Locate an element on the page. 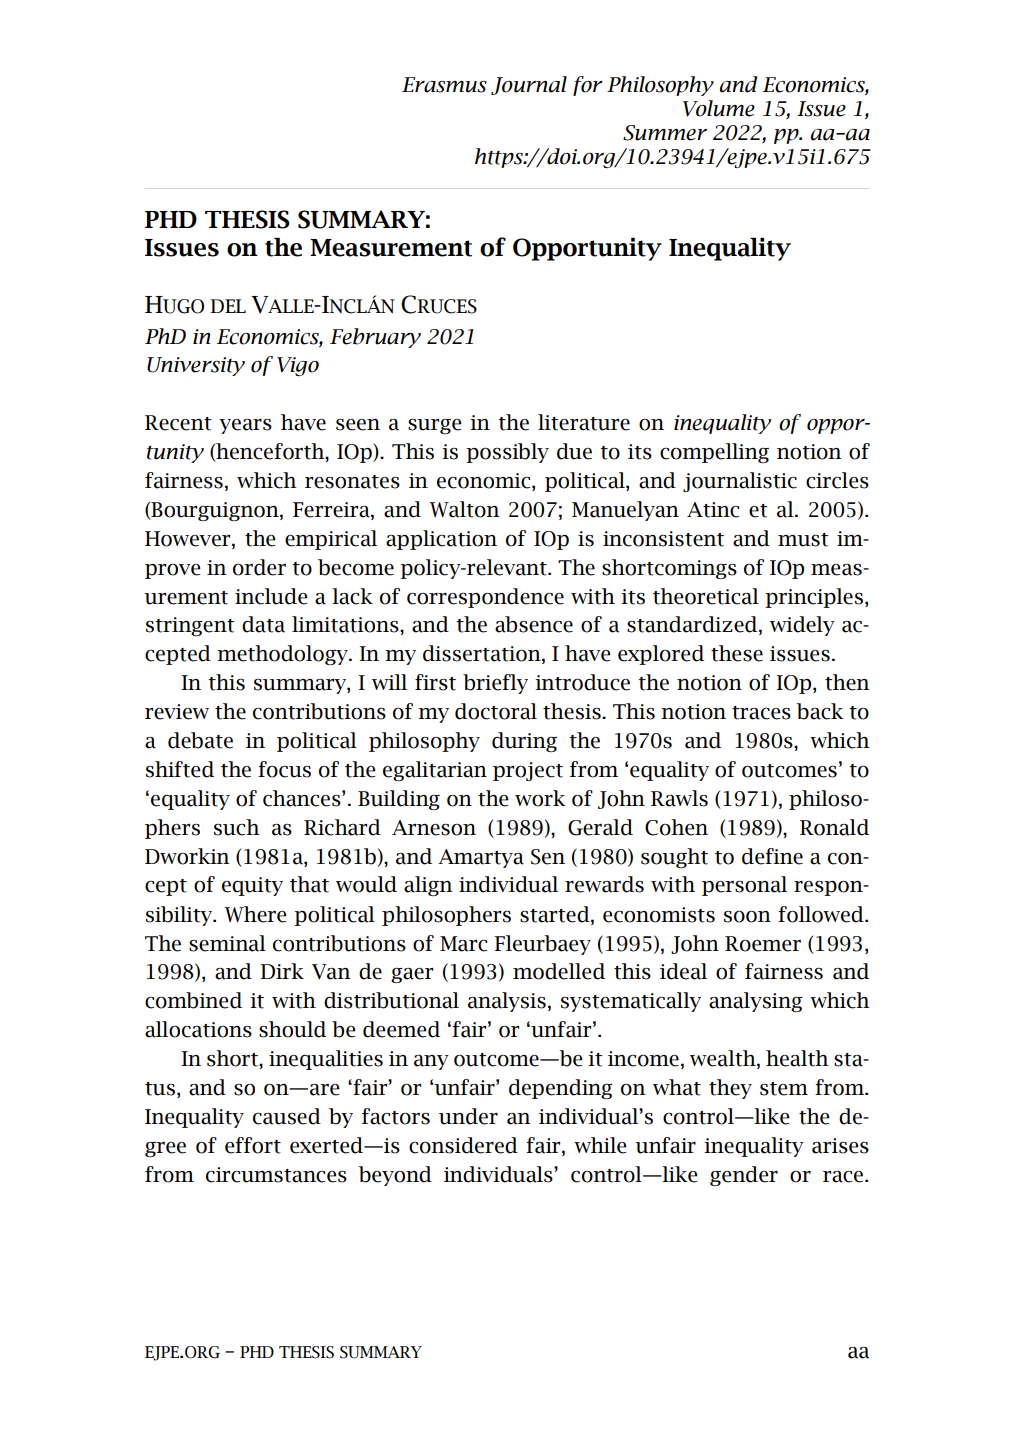  define is located at coordinates (772, 856).
